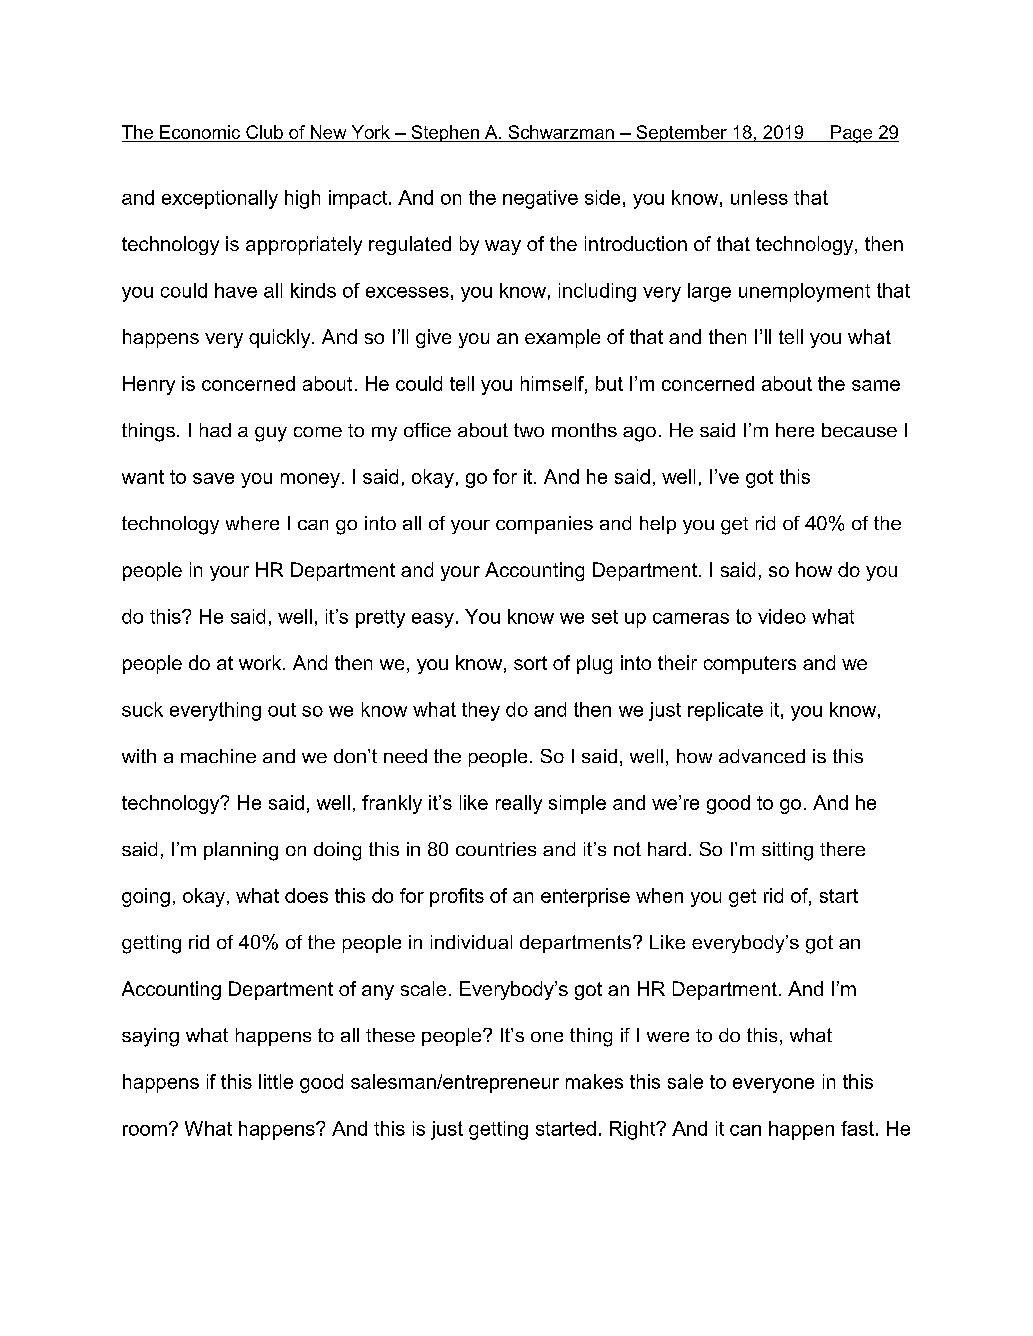  I want to click on save, so click(213, 478).
